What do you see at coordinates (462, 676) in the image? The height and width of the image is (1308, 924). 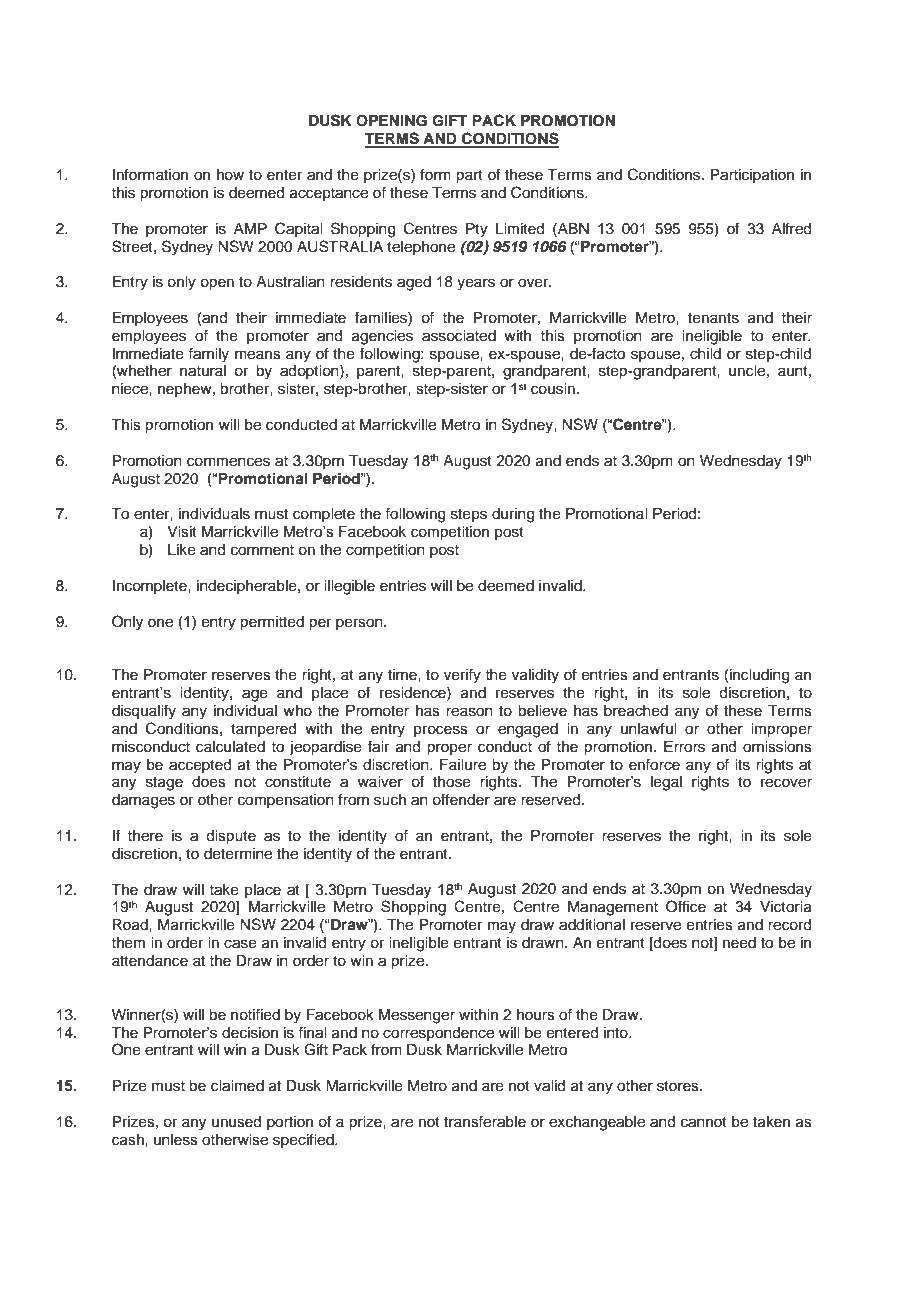 I see `verify` at bounding box center [462, 676].
